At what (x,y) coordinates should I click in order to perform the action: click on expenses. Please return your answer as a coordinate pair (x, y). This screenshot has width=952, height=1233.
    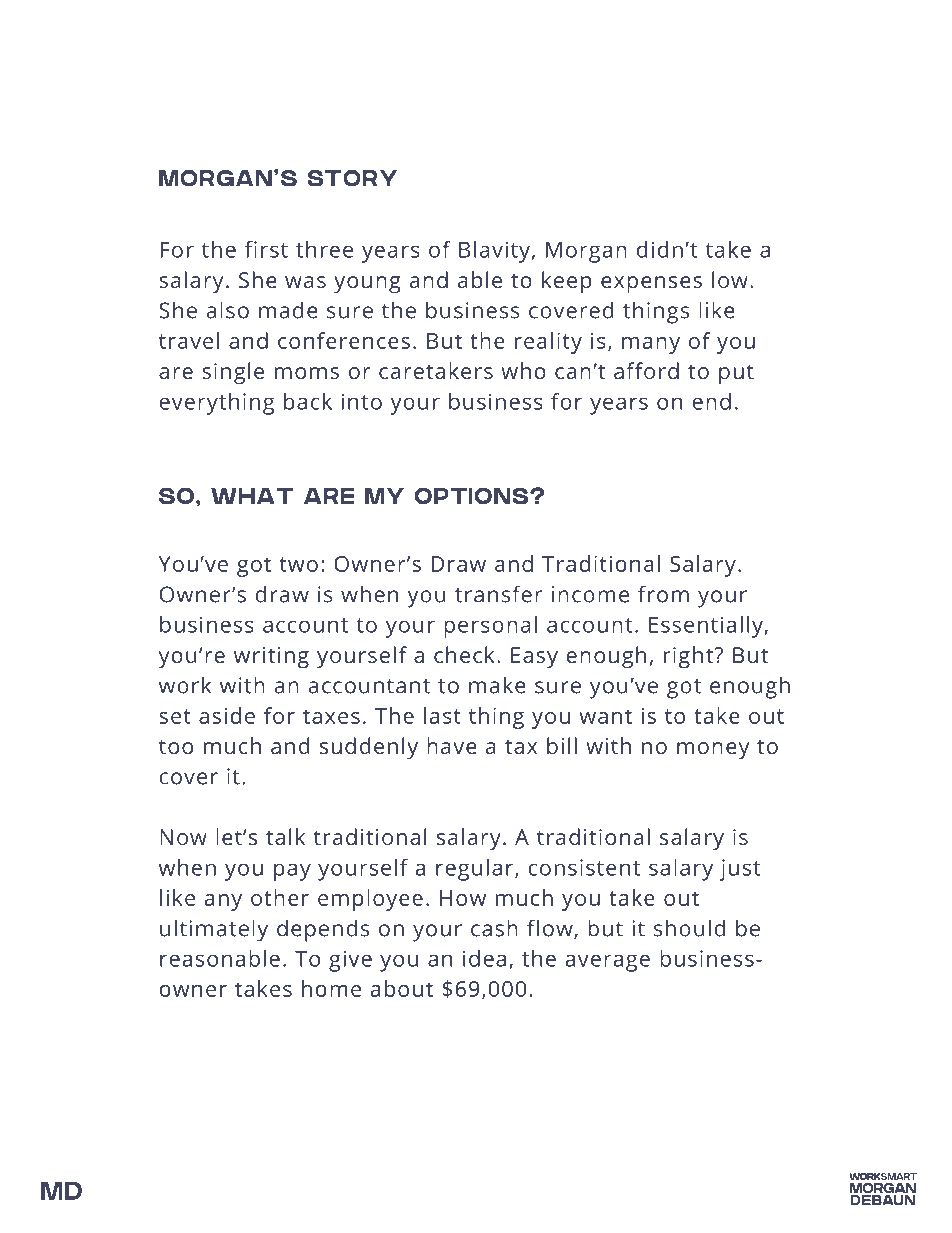
    Looking at the image, I should click on (651, 285).
